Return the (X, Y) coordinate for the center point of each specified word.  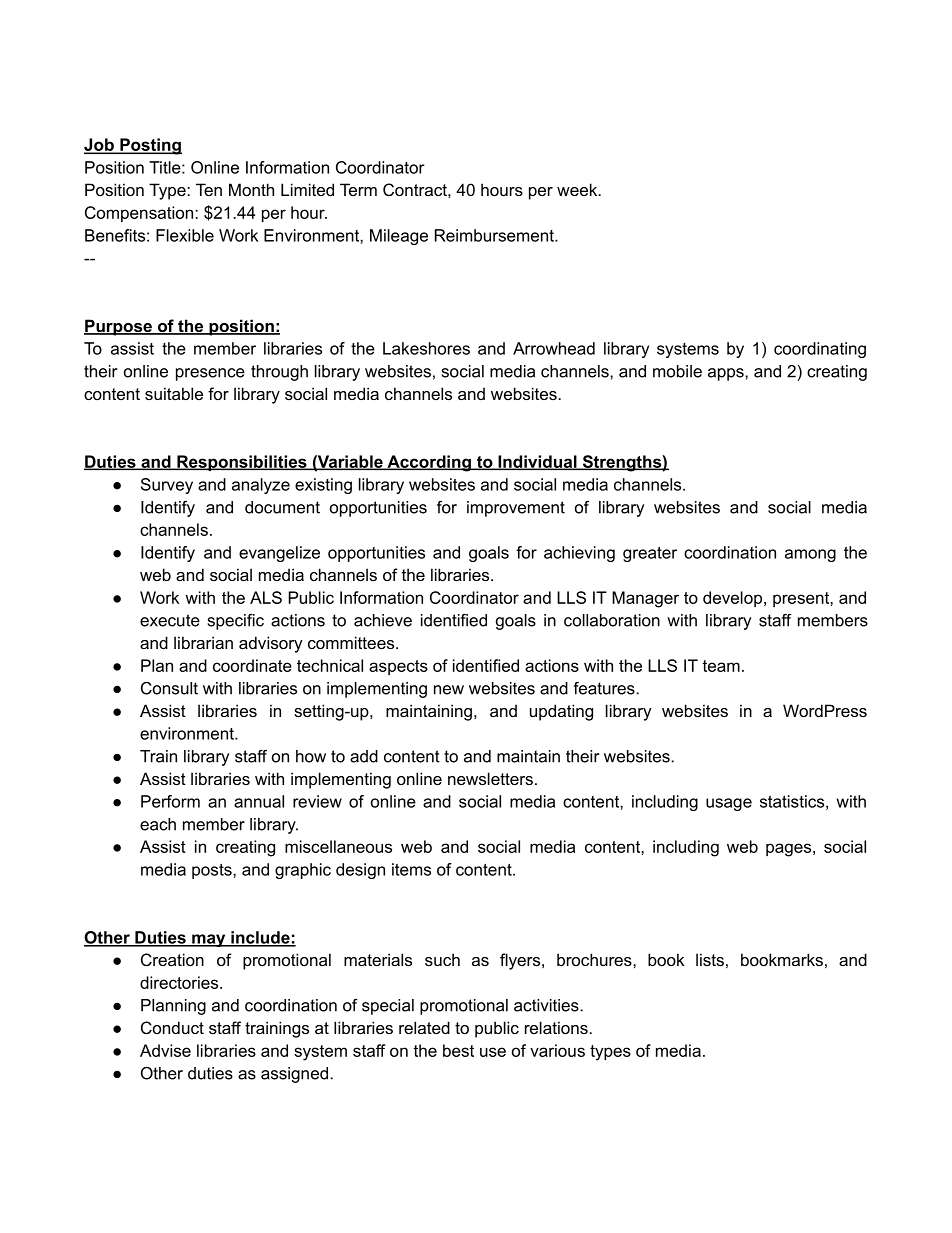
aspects (398, 667)
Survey (167, 486)
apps (727, 374)
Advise (165, 1050)
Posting (150, 146)
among (810, 555)
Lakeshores (426, 348)
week (578, 189)
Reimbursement (495, 235)
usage (729, 804)
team (721, 666)
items (411, 869)
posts (213, 871)
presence (210, 374)
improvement (516, 509)
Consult (169, 688)
